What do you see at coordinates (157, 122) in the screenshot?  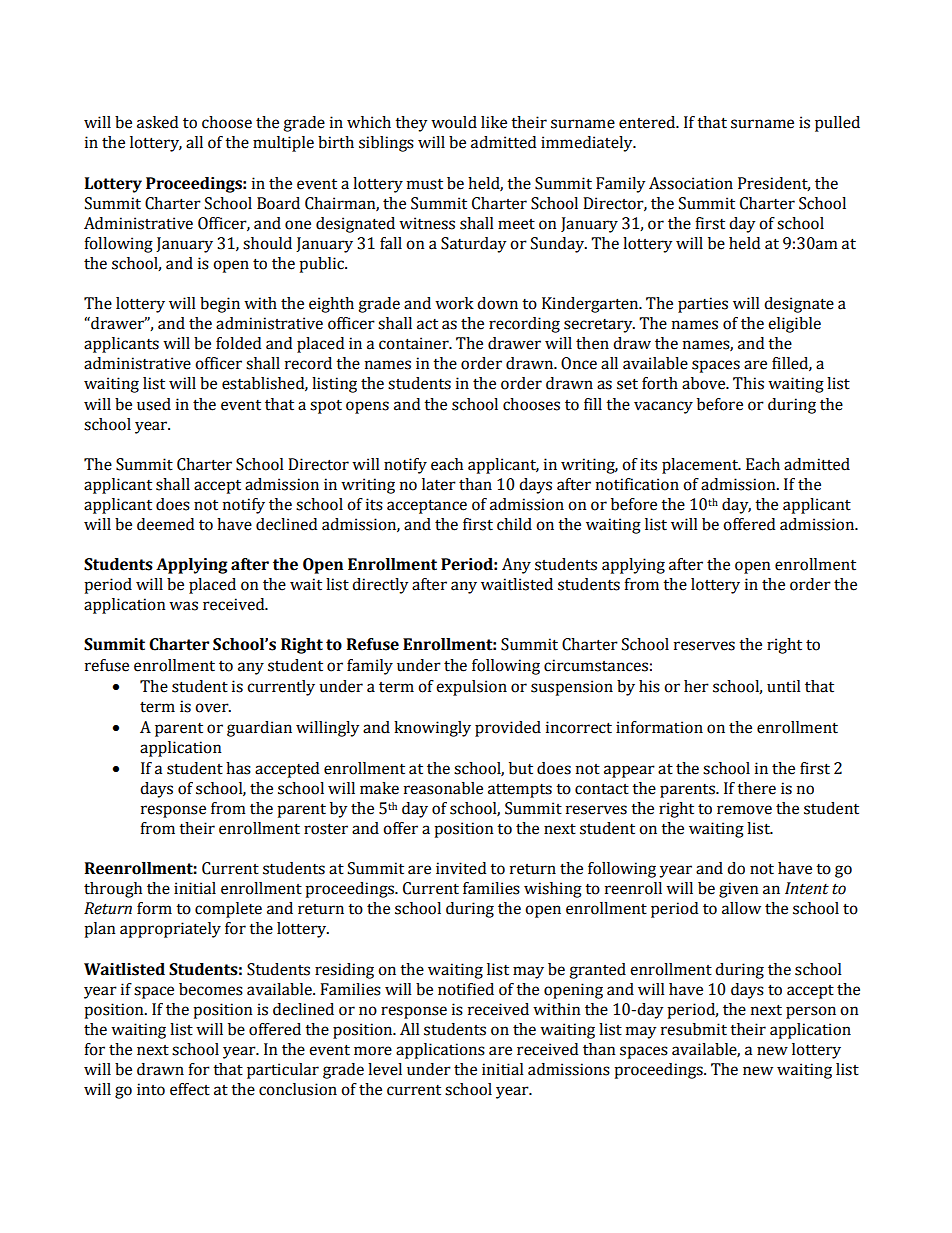 I see `asked` at bounding box center [157, 122].
